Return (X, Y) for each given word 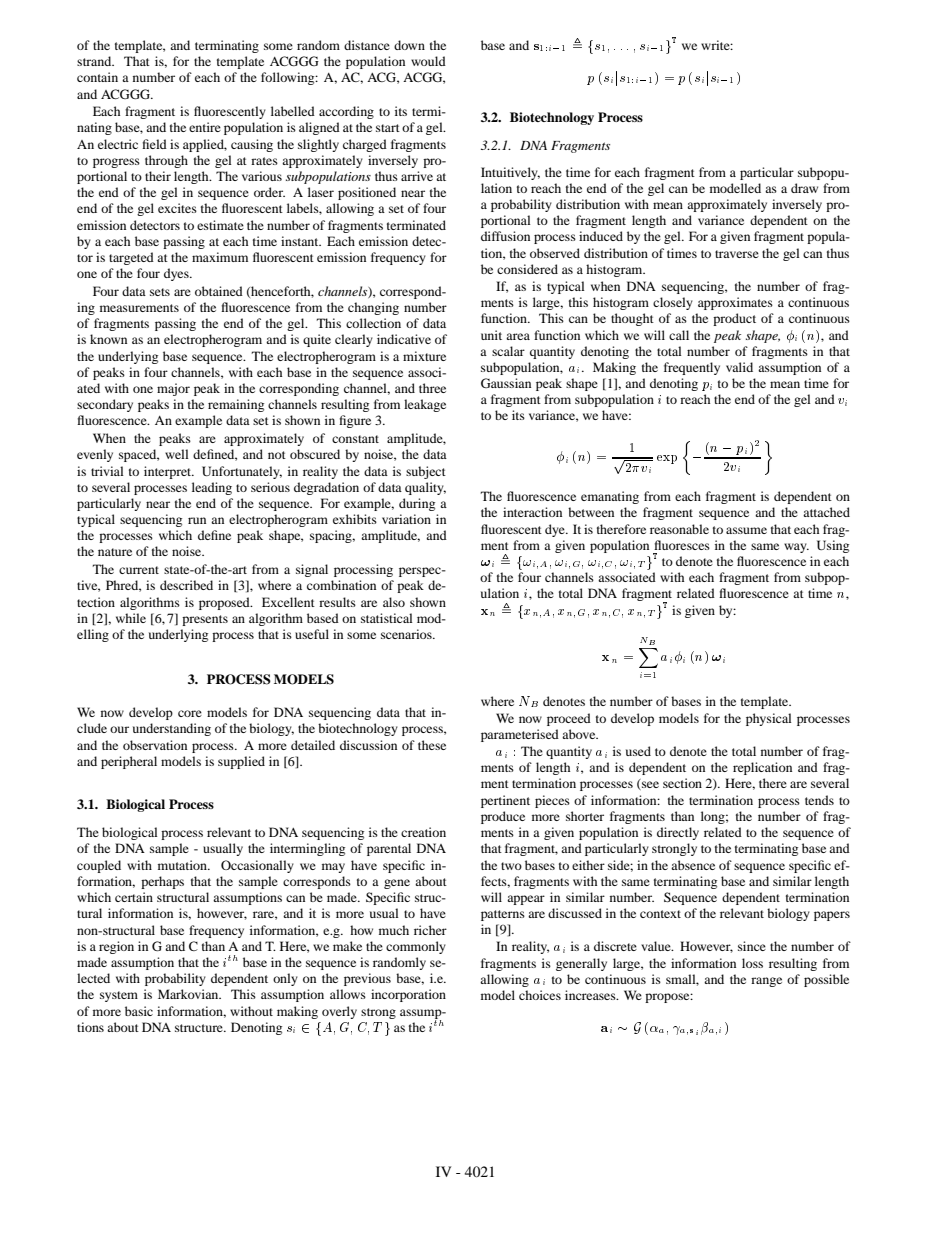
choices (540, 995)
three (432, 388)
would (428, 61)
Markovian (189, 994)
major (173, 389)
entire (205, 127)
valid (739, 367)
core (190, 713)
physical (769, 719)
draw (804, 188)
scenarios (407, 634)
